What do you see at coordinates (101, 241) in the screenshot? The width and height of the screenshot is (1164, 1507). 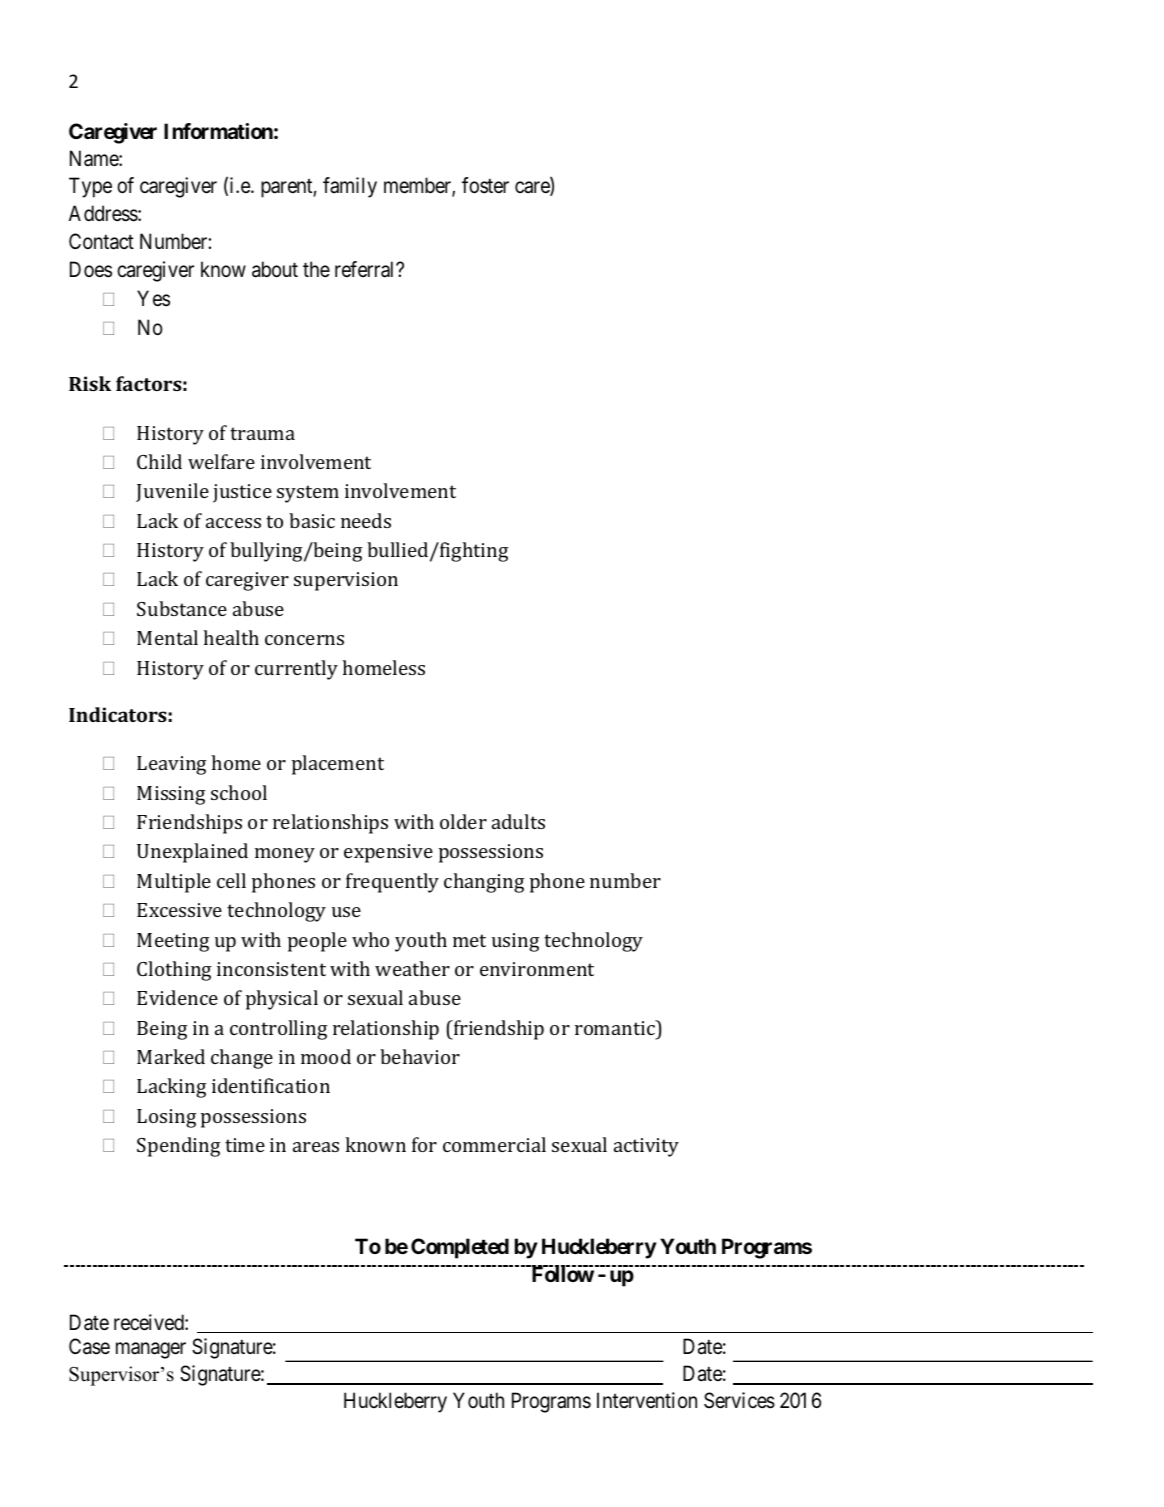 I see `Contact` at bounding box center [101, 241].
